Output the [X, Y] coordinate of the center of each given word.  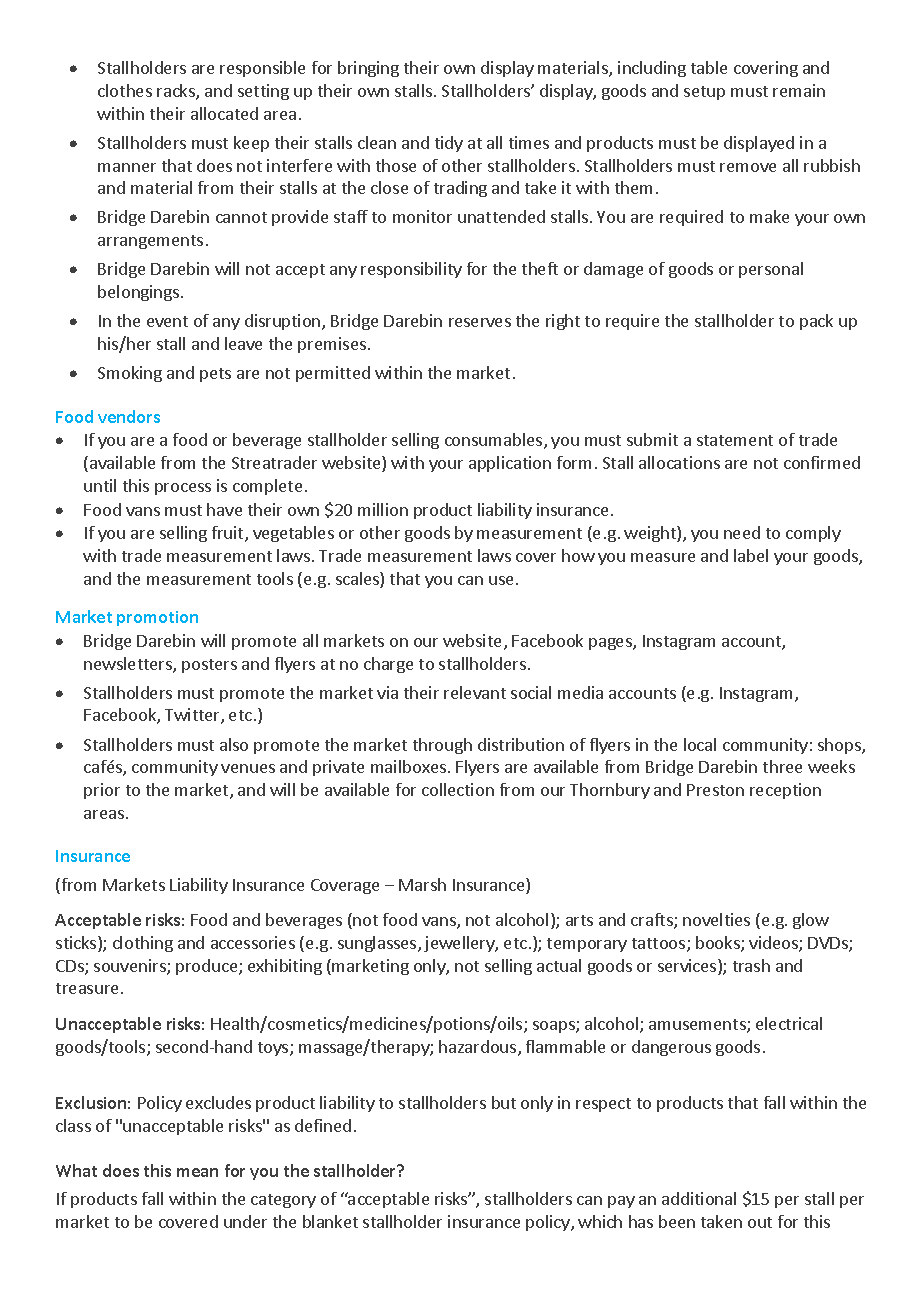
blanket [330, 1221]
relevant [475, 692]
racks [177, 92]
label [751, 555]
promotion [157, 618]
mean [197, 1172]
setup [704, 93]
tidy [449, 144]
